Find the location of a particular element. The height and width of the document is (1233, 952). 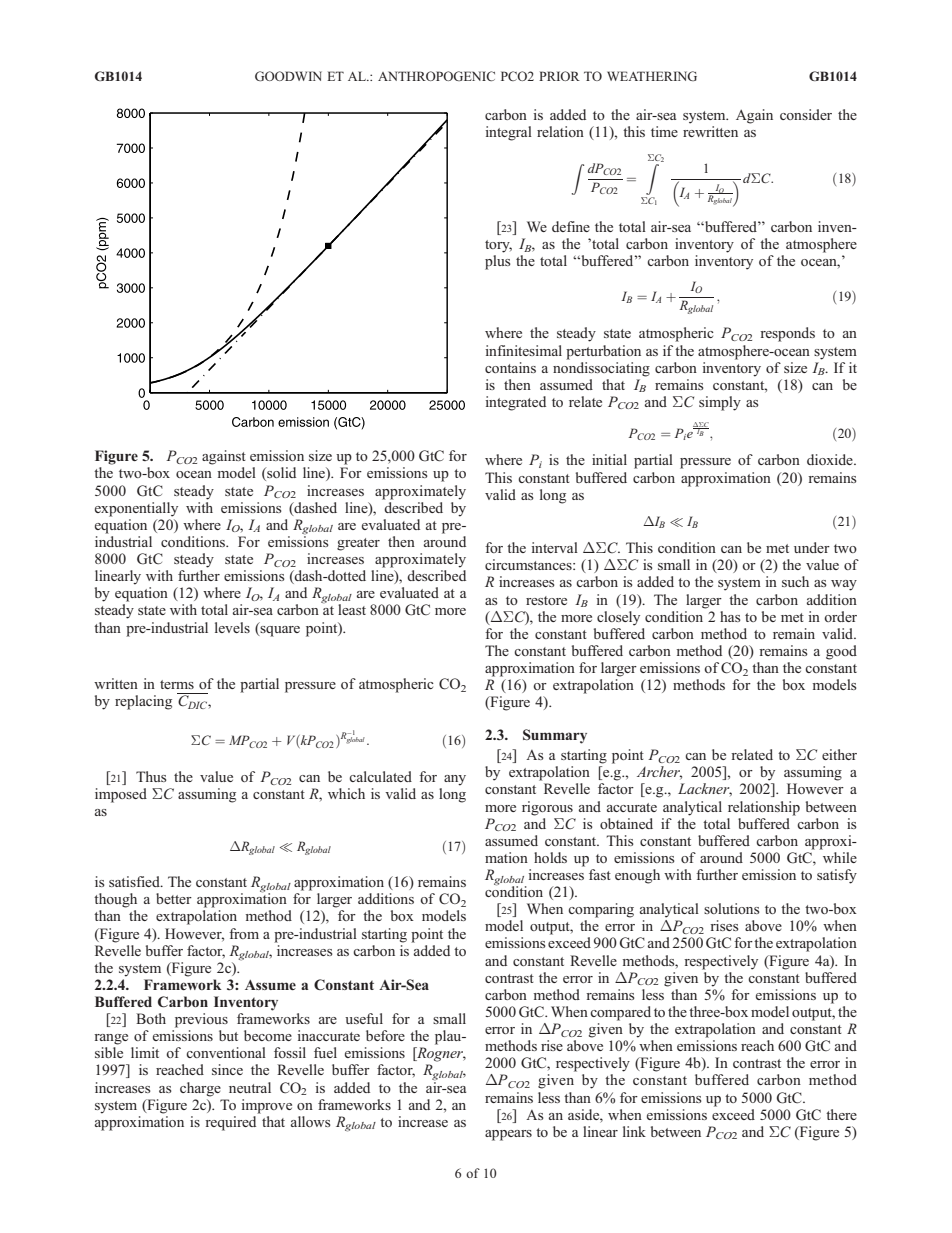

consider is located at coordinates (806, 114).
